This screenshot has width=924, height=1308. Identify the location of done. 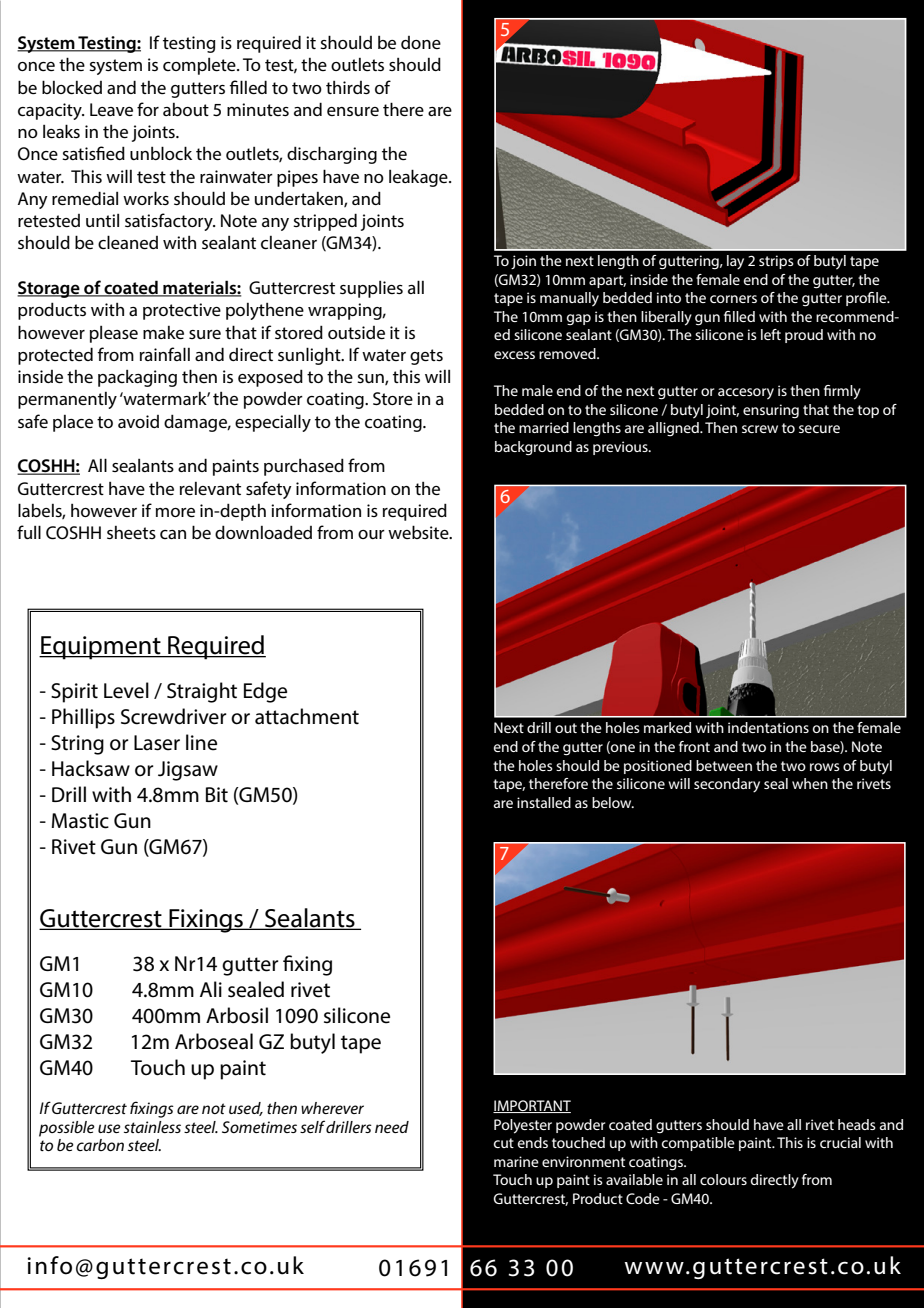
(421, 42).
